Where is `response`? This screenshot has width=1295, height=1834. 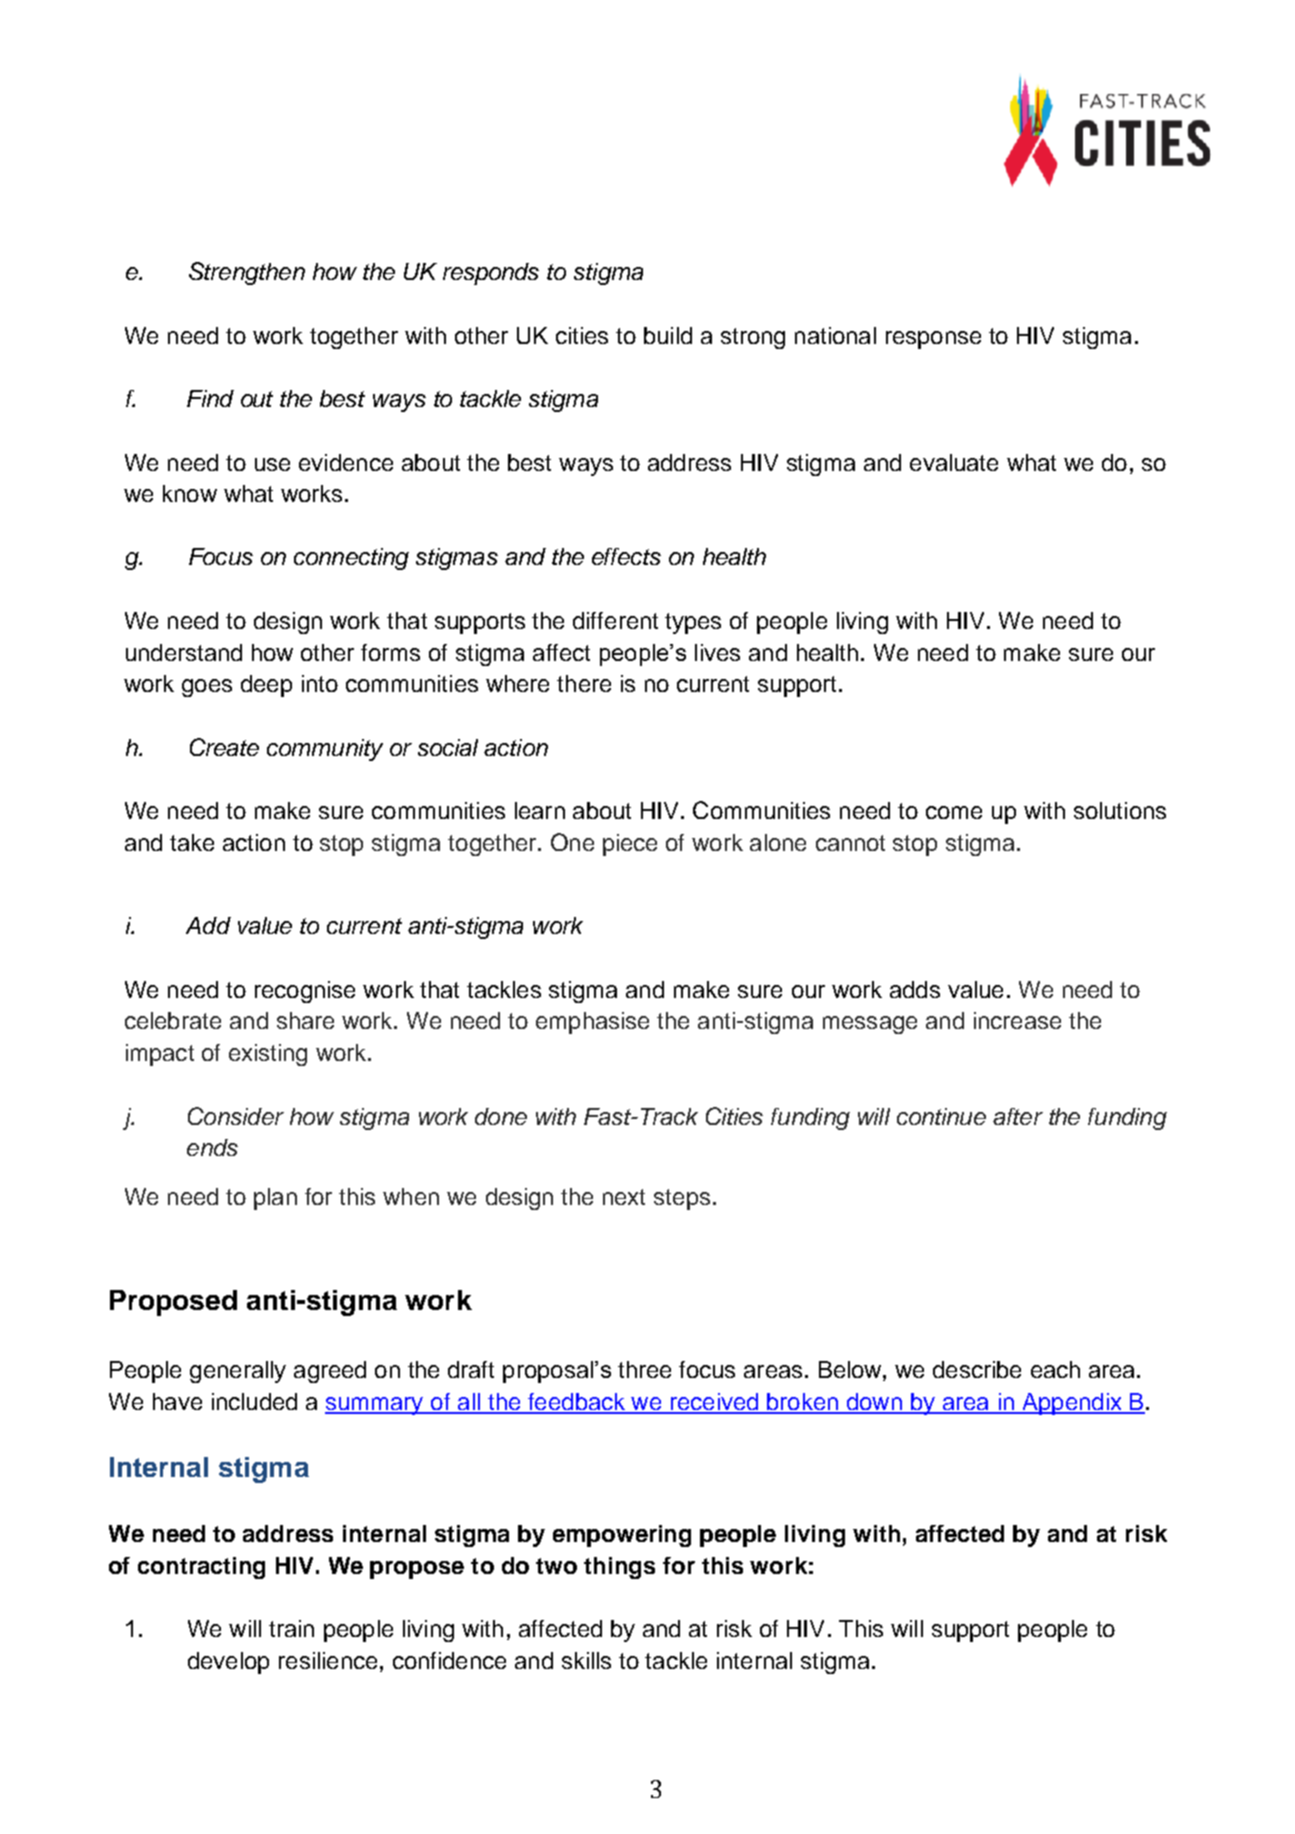
response is located at coordinates (933, 340).
